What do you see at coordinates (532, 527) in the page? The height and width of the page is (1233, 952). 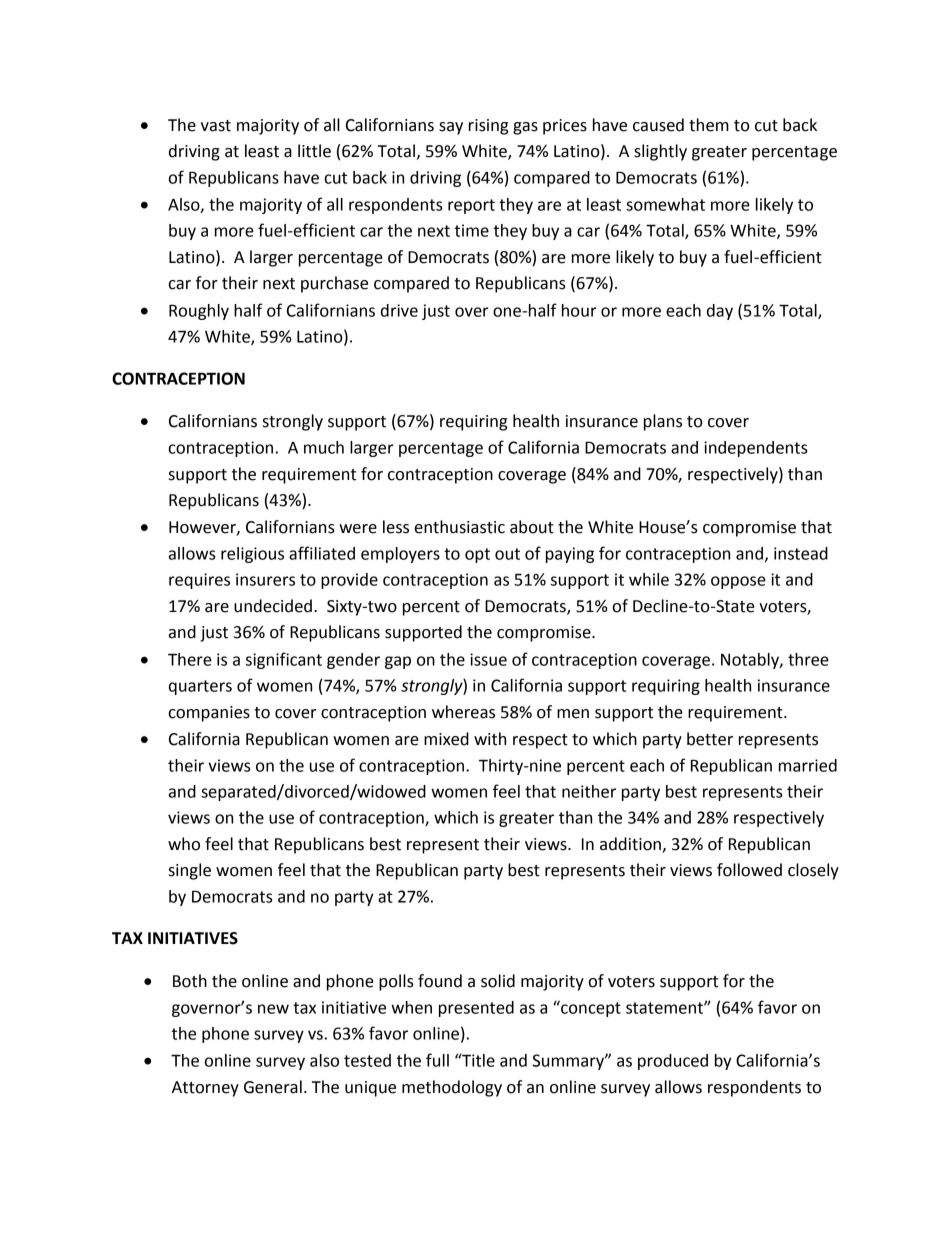 I see `about` at bounding box center [532, 527].
